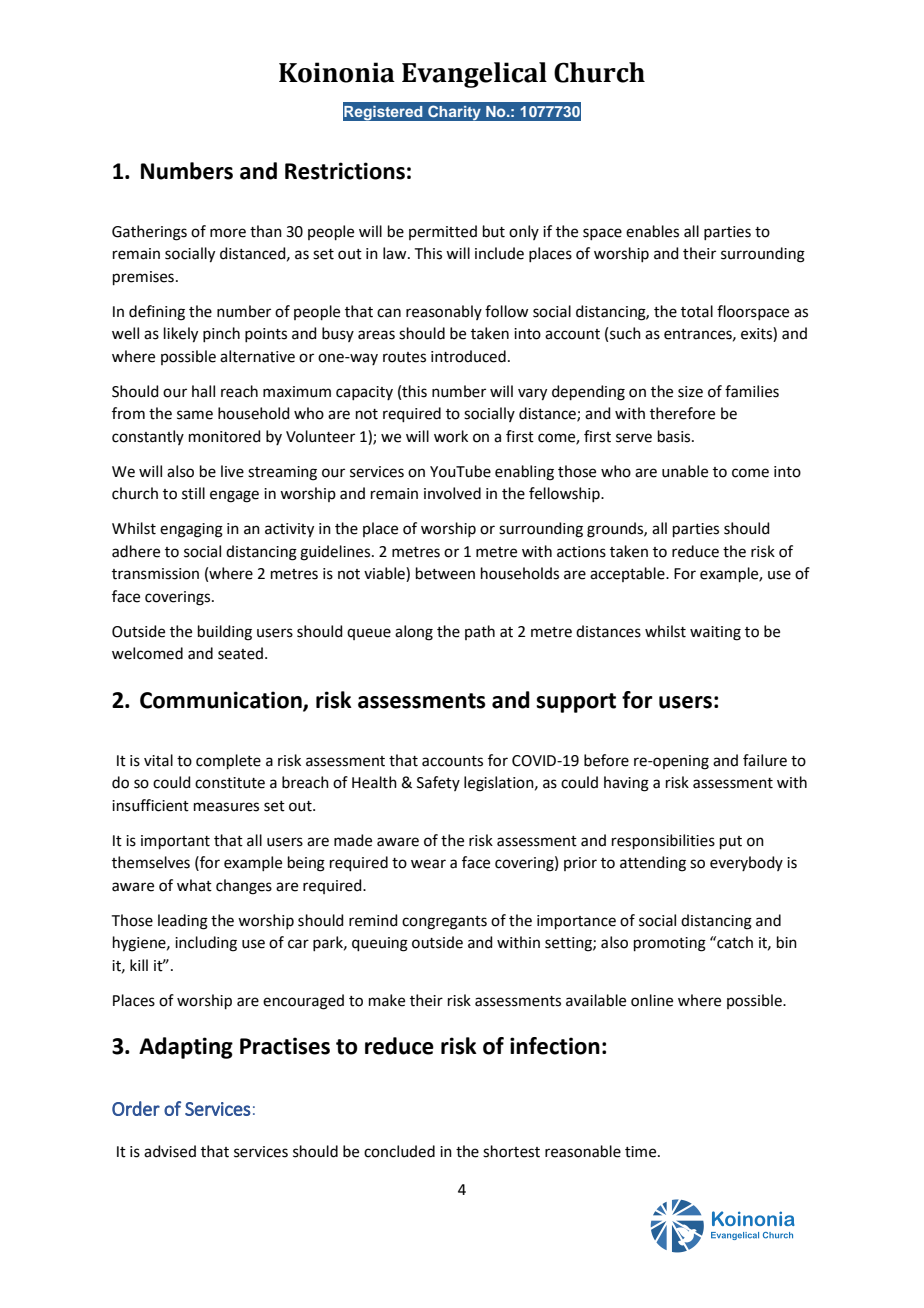  I want to click on Evangelical, so click(474, 75).
